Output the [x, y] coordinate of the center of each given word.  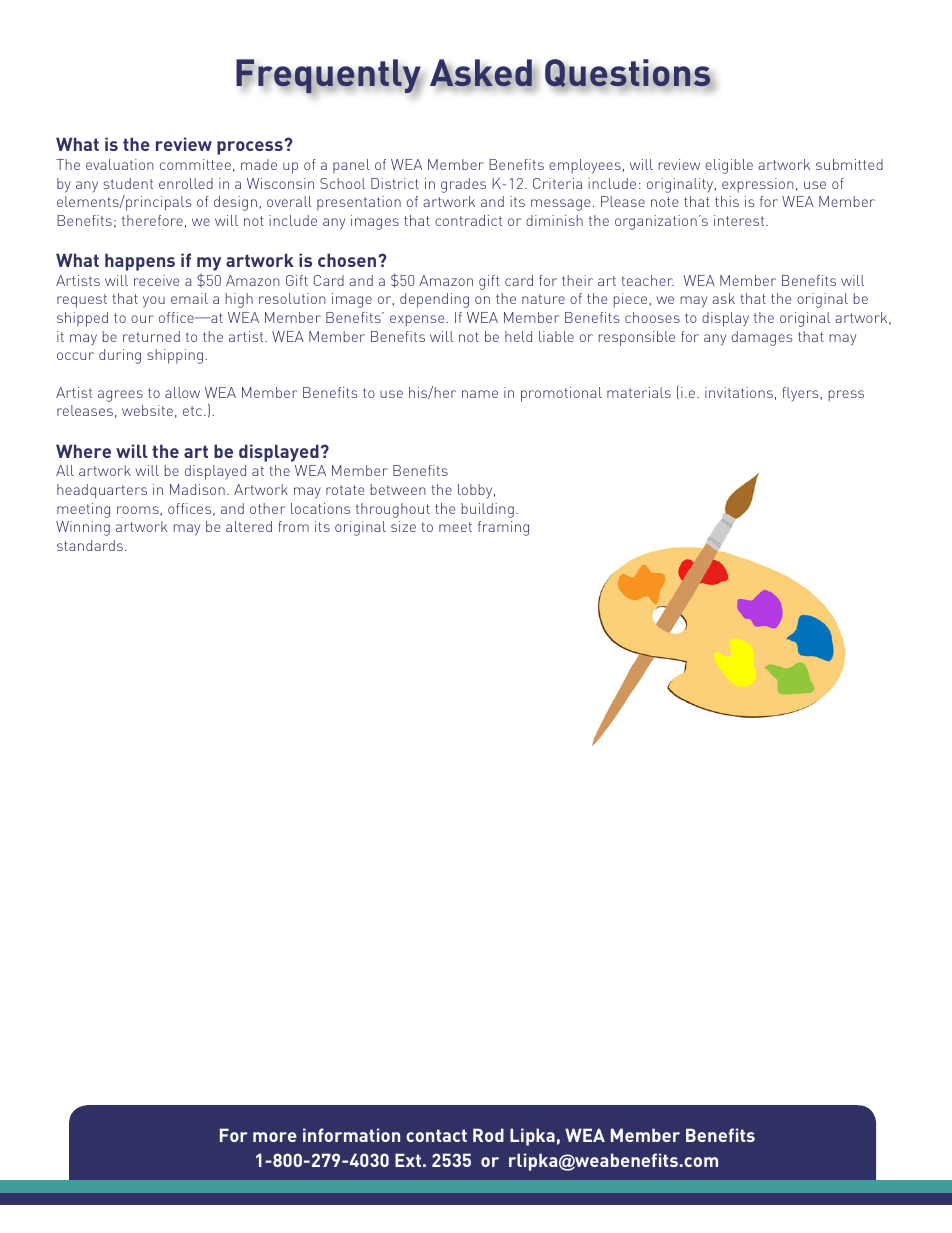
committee [195, 164]
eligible [729, 166]
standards [90, 545]
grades [463, 185]
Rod [488, 1135]
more [275, 1137]
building [488, 510]
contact [436, 1135]
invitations [739, 392]
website [147, 410]
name [480, 394]
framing [503, 528]
